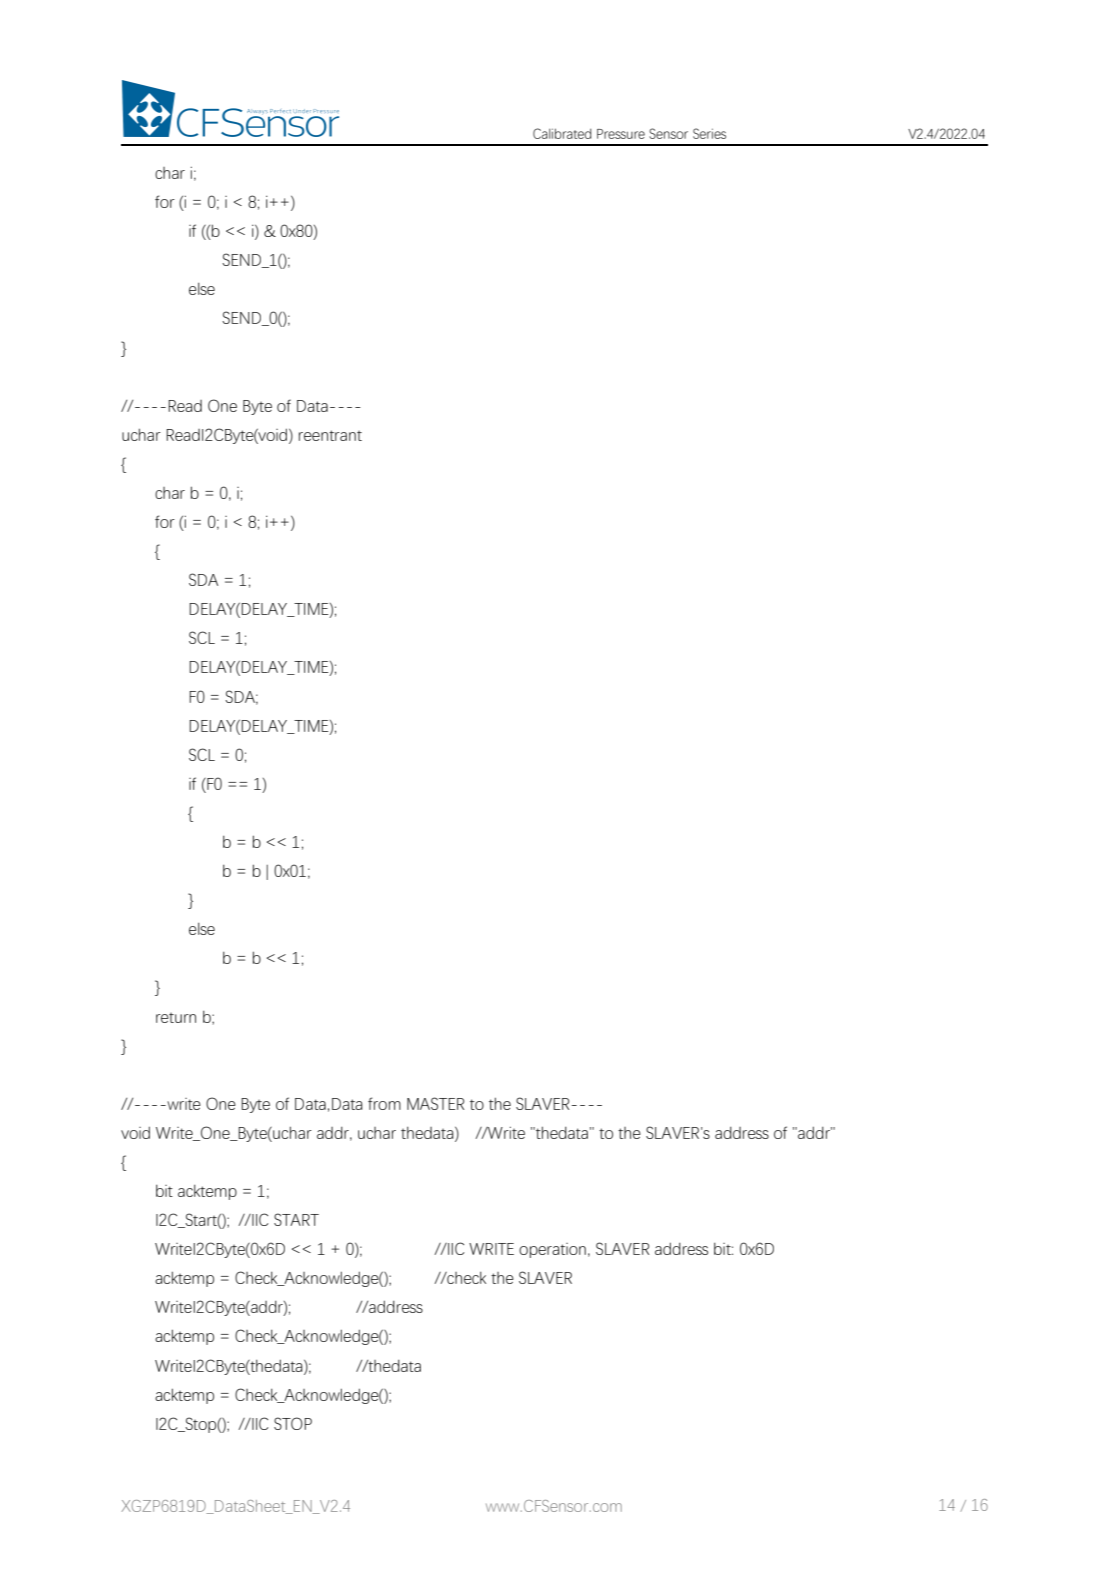 This image has width=1110, height=1570. What do you see at coordinates (384, 1103) in the image?
I see `from` at bounding box center [384, 1103].
